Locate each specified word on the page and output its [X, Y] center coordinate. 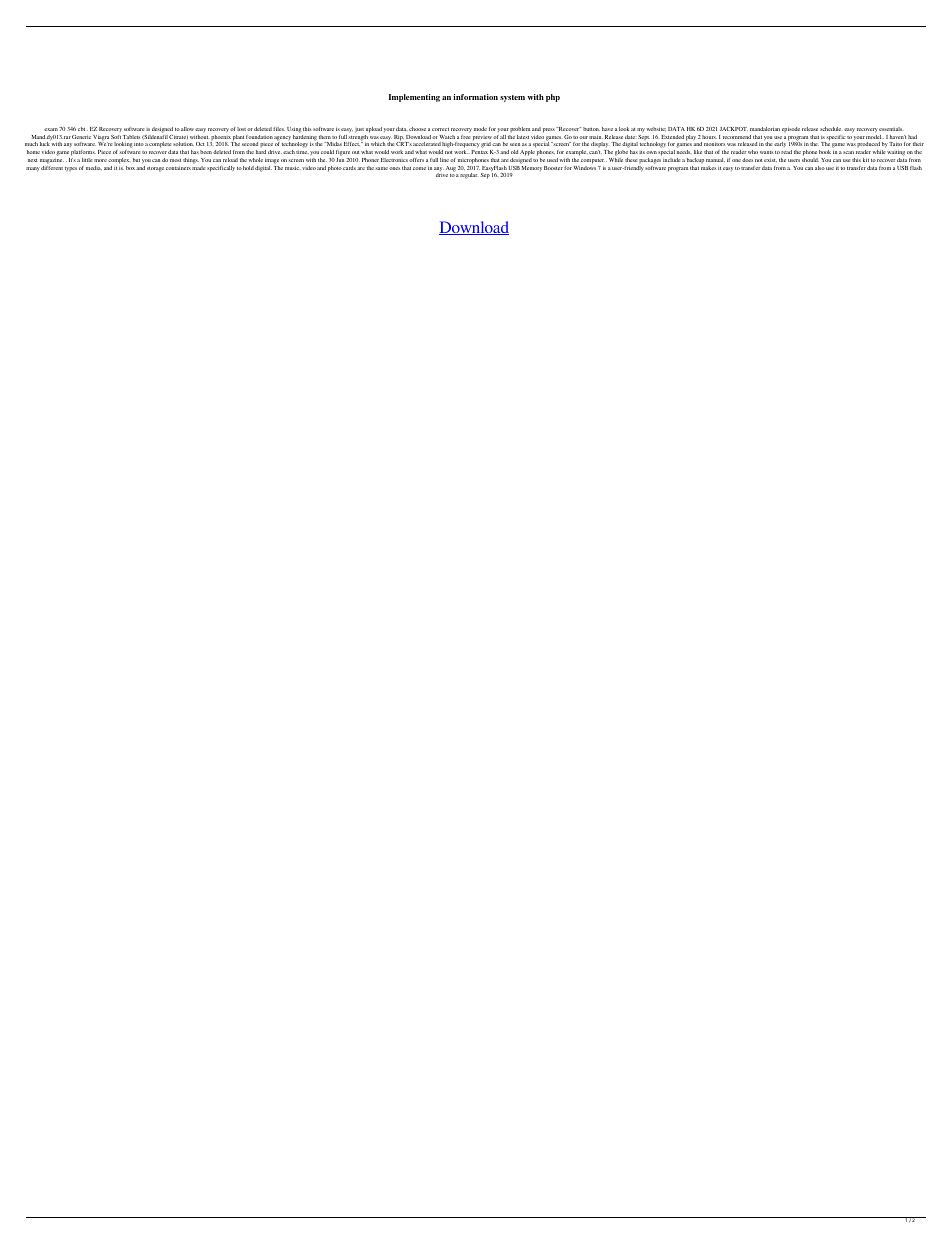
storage [155, 169]
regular [468, 176]
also [820, 168]
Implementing [414, 98]
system [512, 98]
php [553, 98]
